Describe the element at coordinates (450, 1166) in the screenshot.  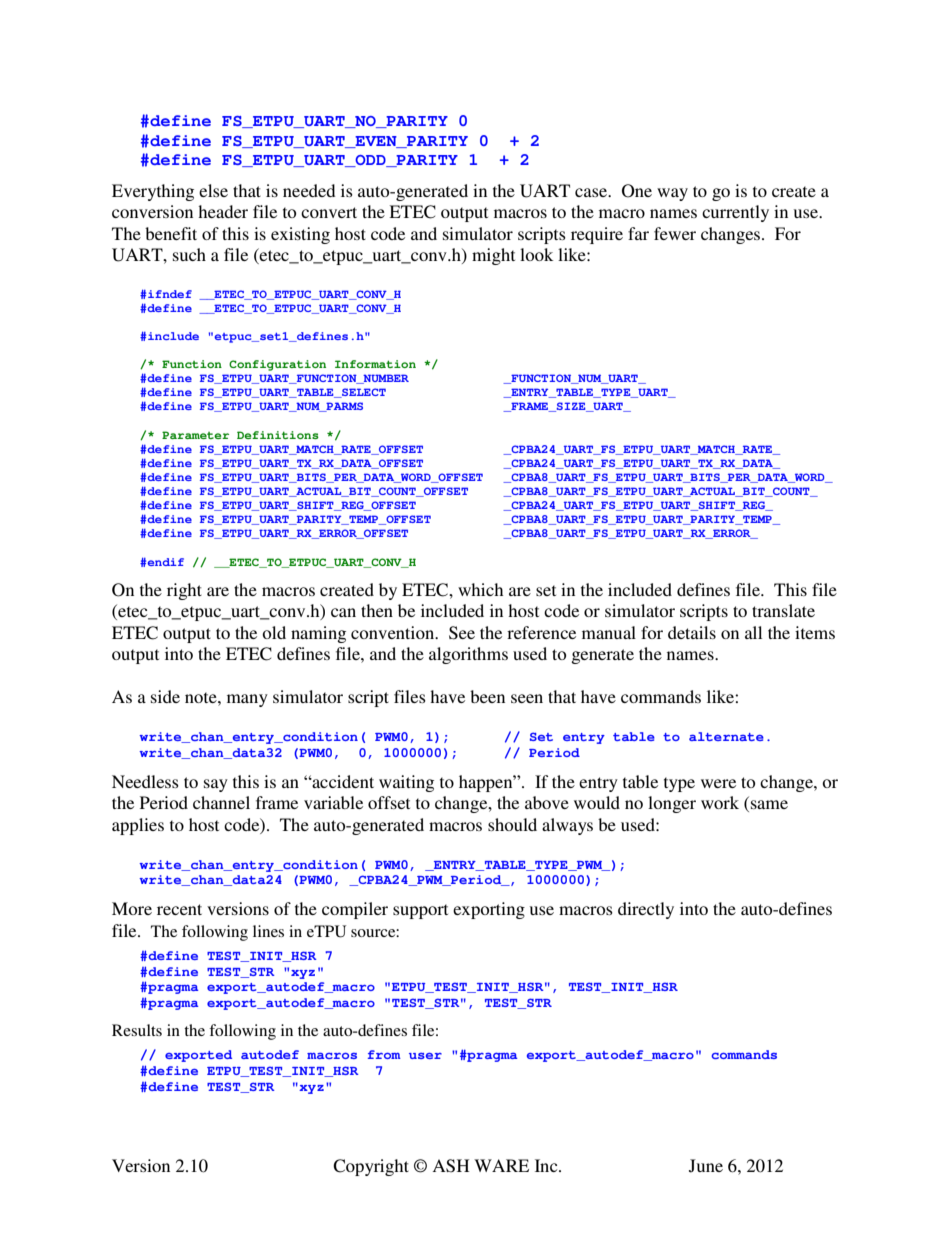
I see `ASH` at that location.
